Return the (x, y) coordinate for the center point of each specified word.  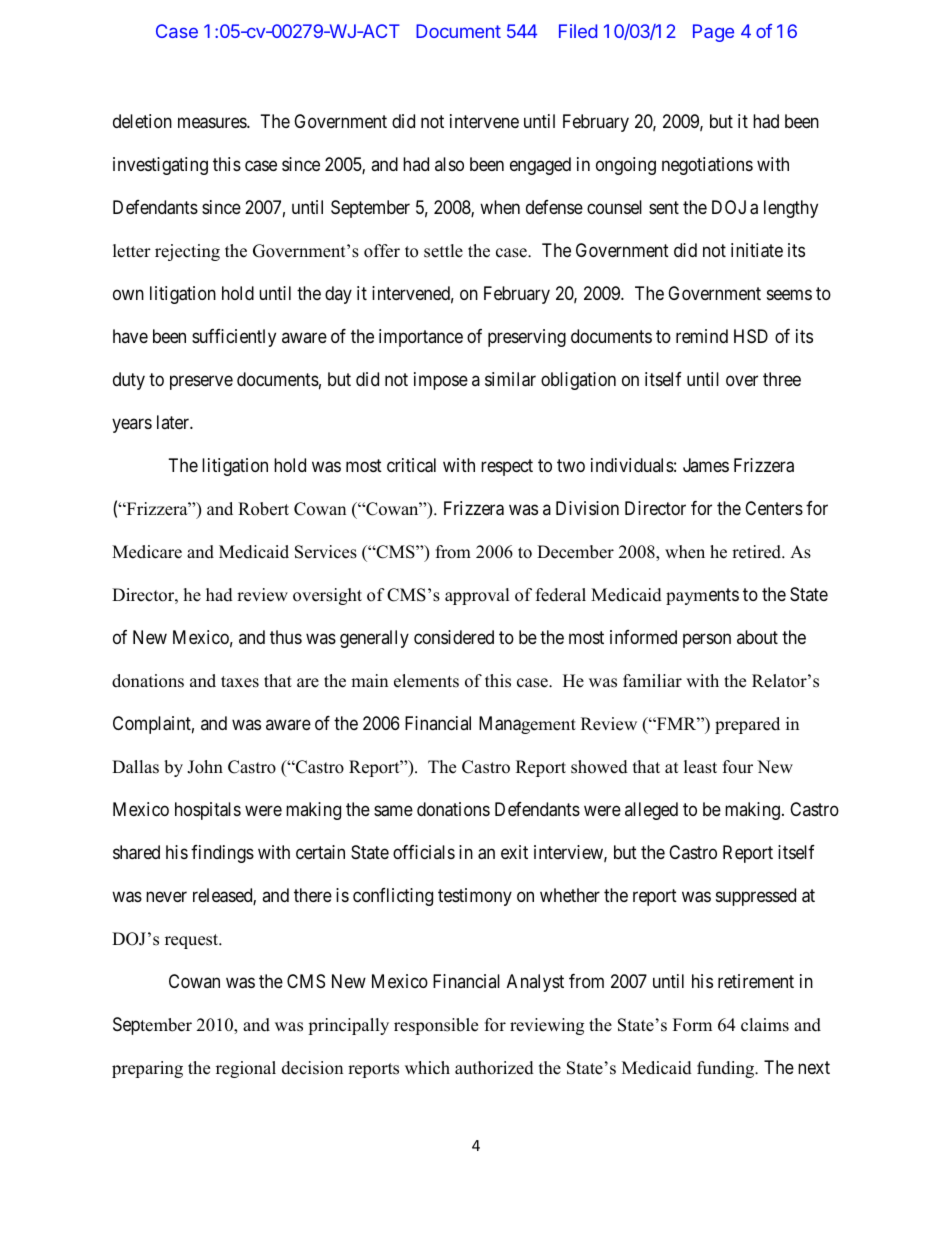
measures (213, 123)
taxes (240, 682)
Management (527, 725)
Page (713, 33)
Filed (578, 31)
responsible (436, 1026)
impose (441, 381)
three (782, 379)
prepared (747, 725)
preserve (201, 383)
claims (765, 1025)
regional (246, 1069)
